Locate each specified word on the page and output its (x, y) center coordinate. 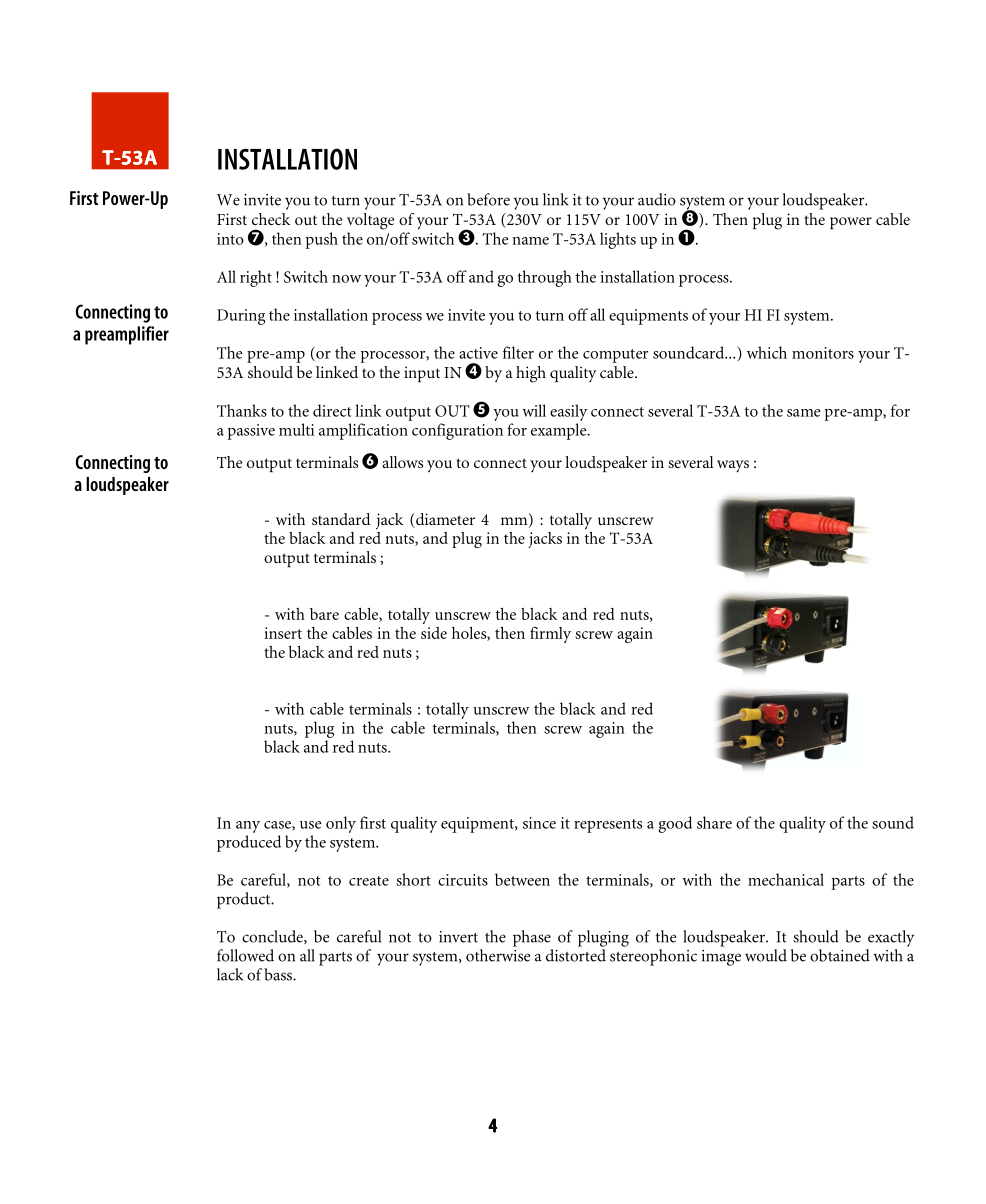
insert (283, 633)
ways (733, 466)
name (530, 241)
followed (245, 955)
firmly (550, 634)
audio (657, 199)
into (230, 239)
